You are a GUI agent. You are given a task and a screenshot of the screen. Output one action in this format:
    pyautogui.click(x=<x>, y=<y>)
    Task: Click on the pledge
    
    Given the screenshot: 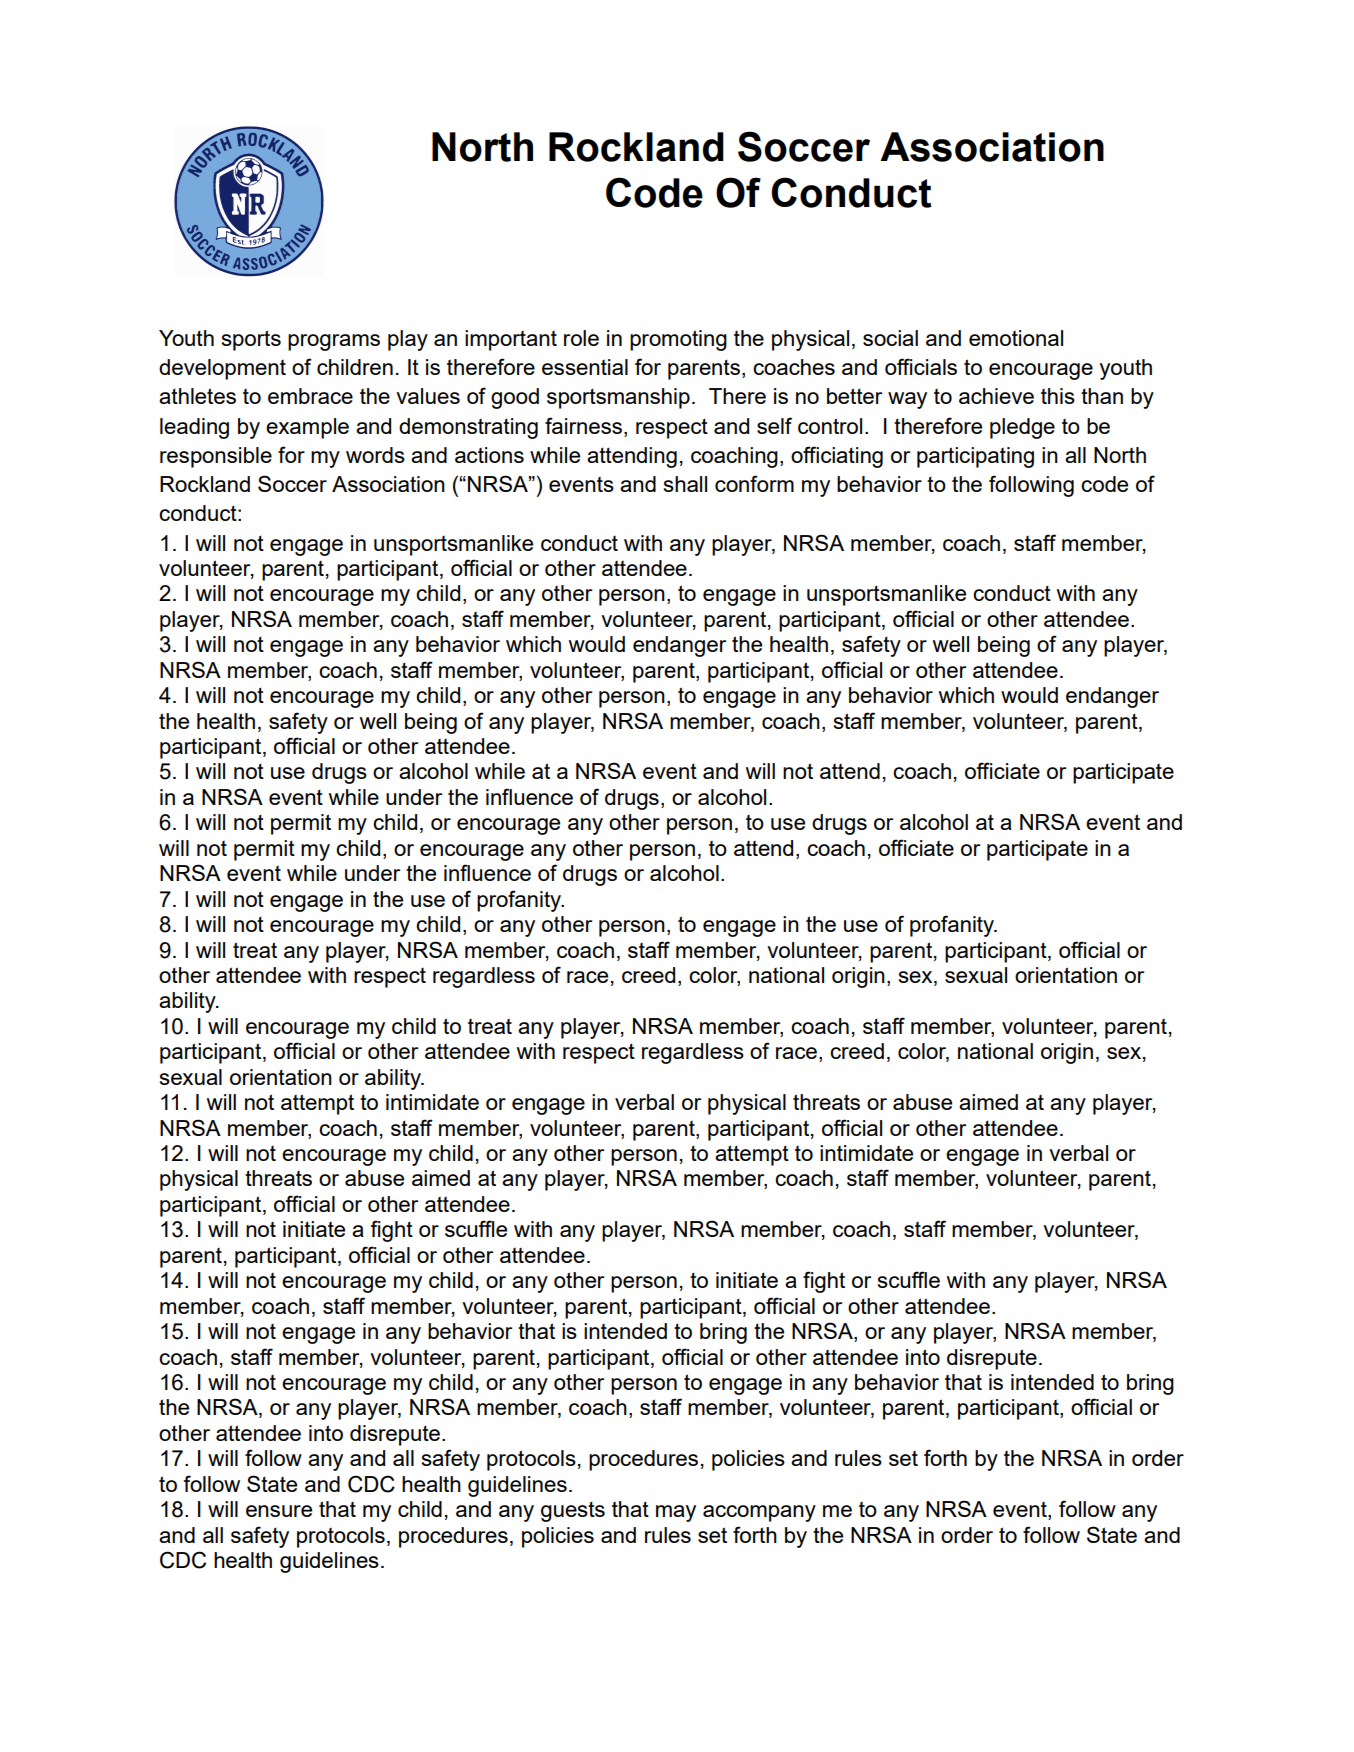 What is the action you would take?
    pyautogui.click(x=1022, y=428)
